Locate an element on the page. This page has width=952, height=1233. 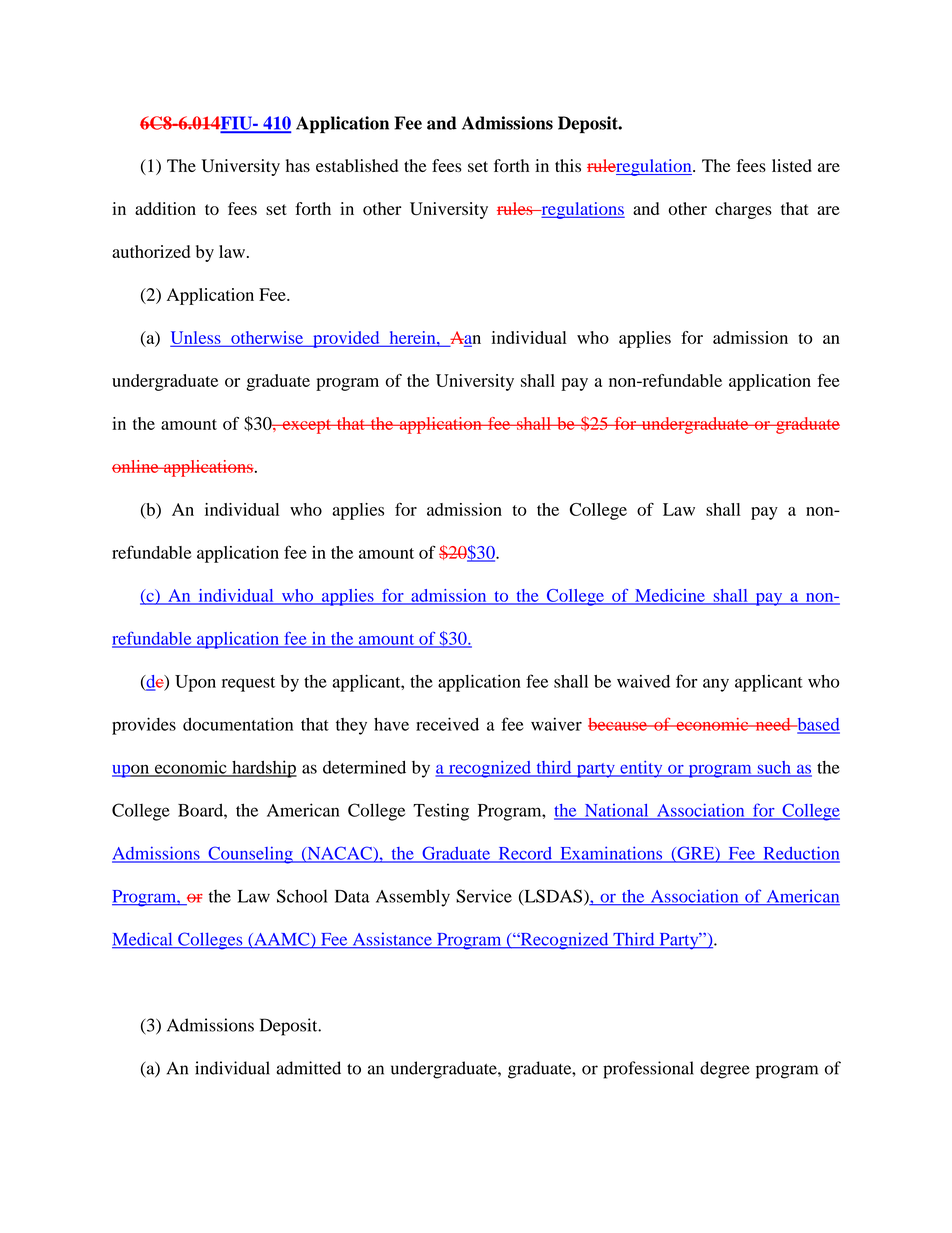
professional is located at coordinates (648, 1070).
